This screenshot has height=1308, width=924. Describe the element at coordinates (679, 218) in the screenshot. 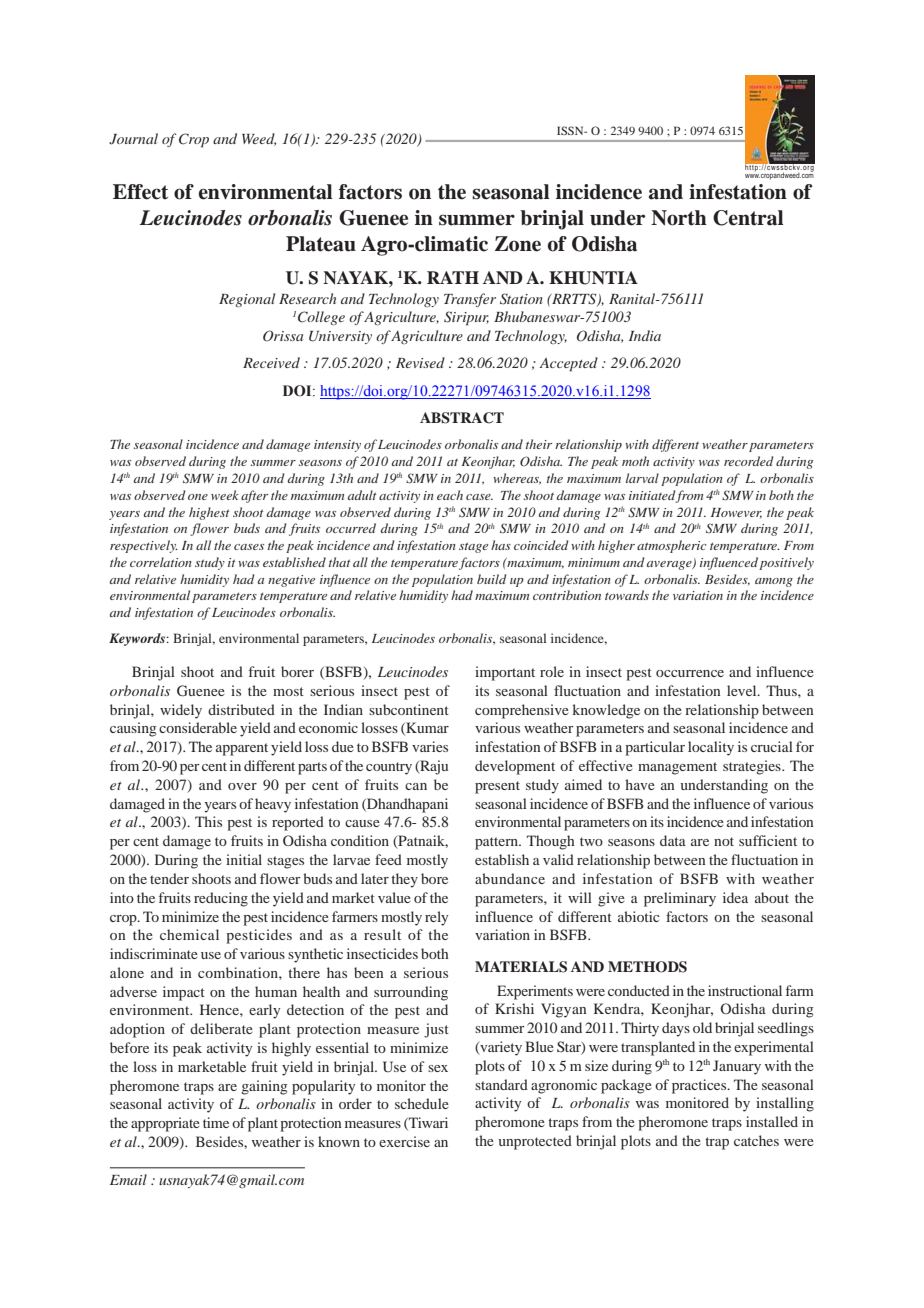

I see `North` at that location.
